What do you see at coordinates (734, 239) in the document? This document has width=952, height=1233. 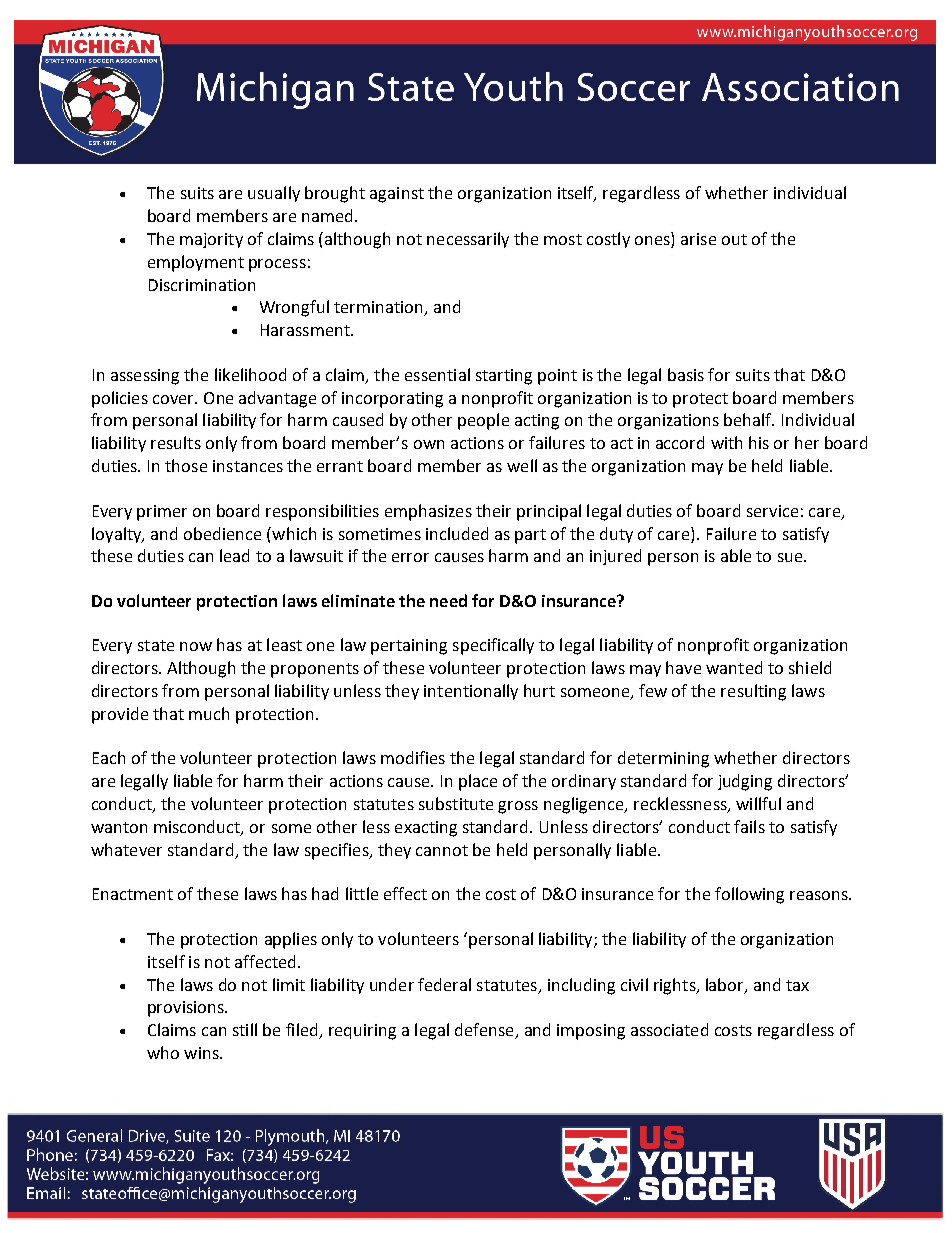 I see `out` at bounding box center [734, 239].
